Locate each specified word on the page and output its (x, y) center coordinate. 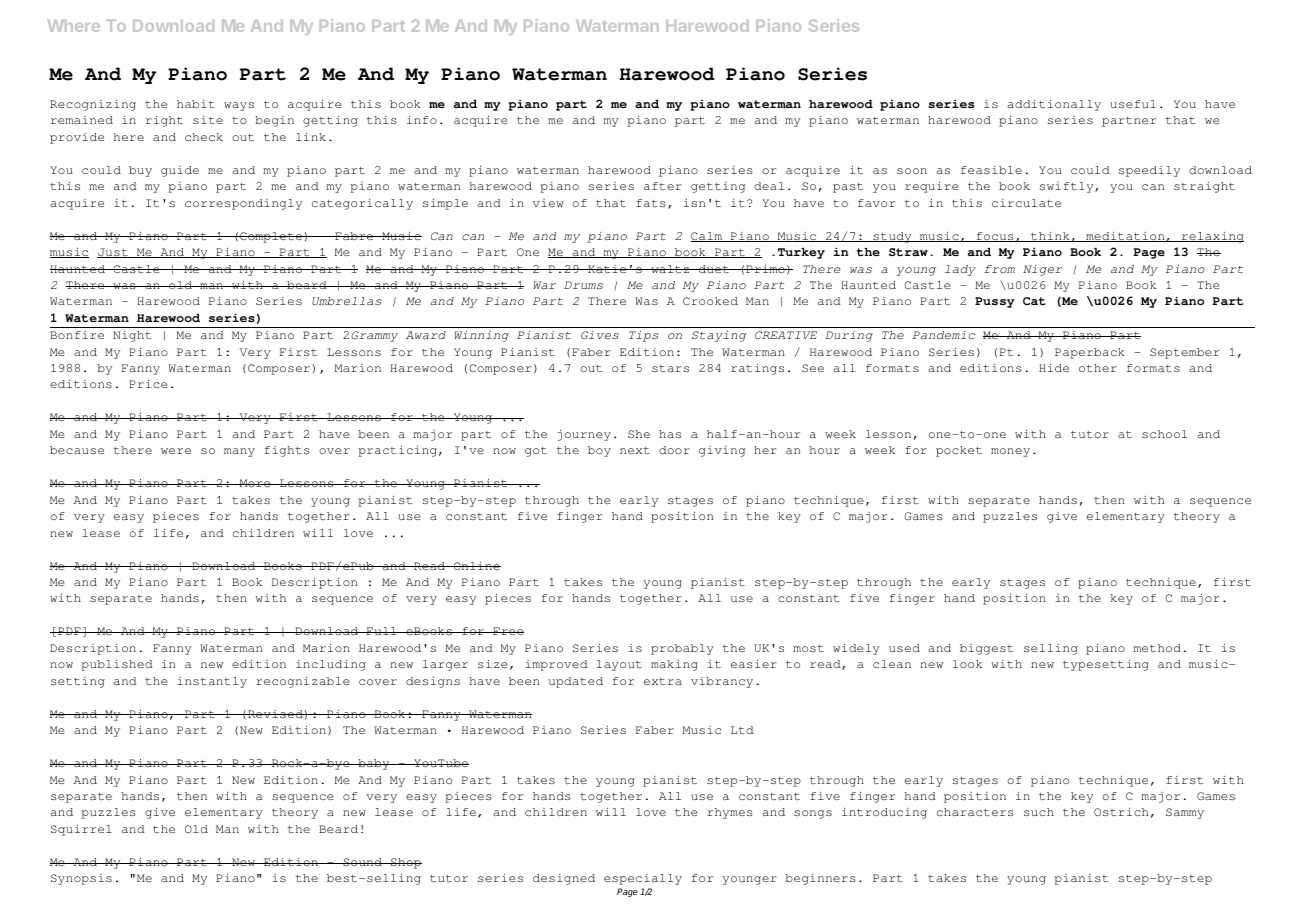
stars (670, 368)
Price (148, 384)
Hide (1054, 368)
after (663, 186)
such (1039, 812)
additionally (1054, 105)
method (1157, 648)
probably (682, 649)
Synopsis (81, 879)
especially (643, 879)
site (208, 120)
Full (381, 631)
